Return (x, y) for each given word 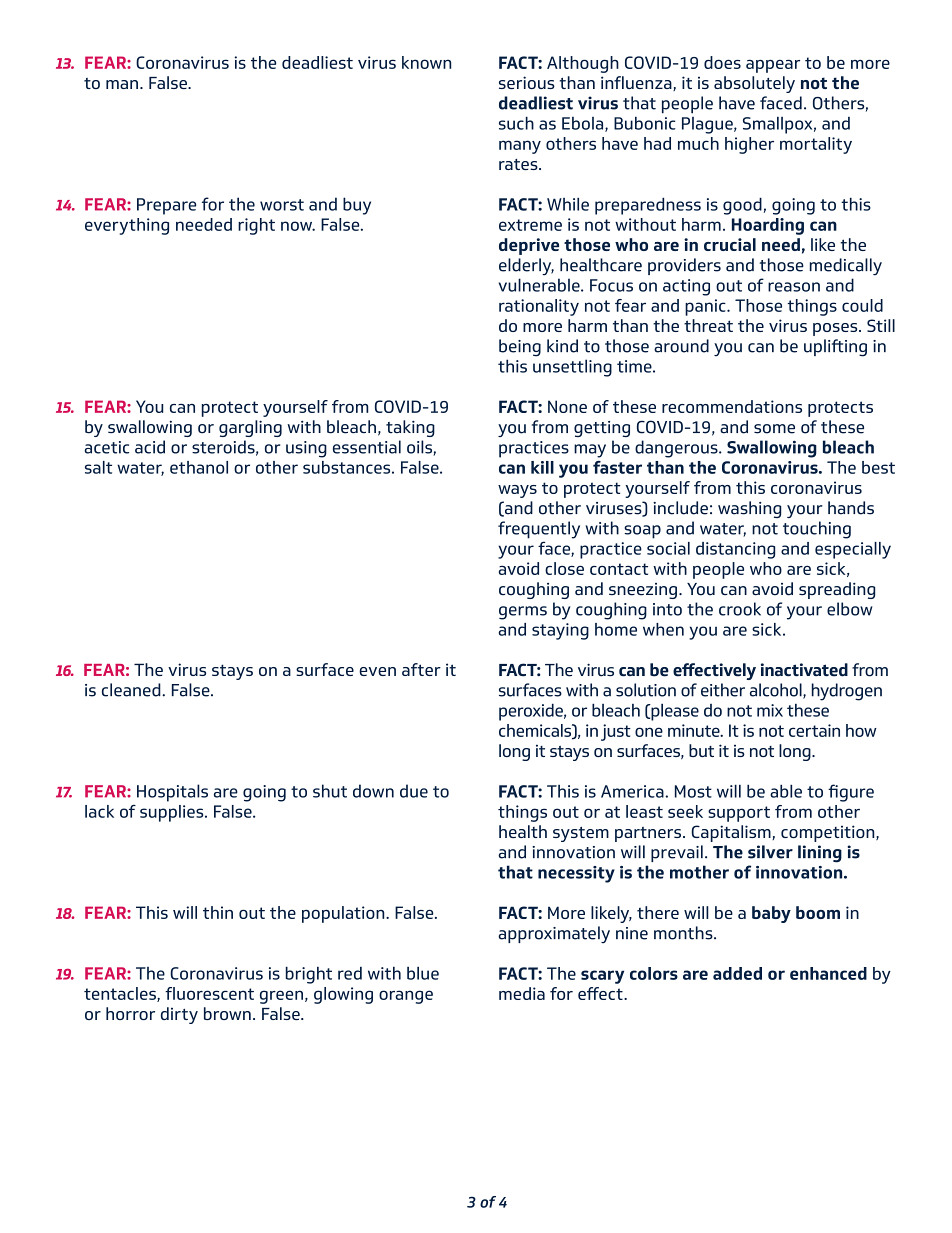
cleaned (132, 690)
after (421, 669)
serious (527, 82)
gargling (250, 428)
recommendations (732, 406)
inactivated (804, 670)
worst (282, 205)
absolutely (754, 84)
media (522, 993)
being (520, 348)
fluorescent (209, 993)
